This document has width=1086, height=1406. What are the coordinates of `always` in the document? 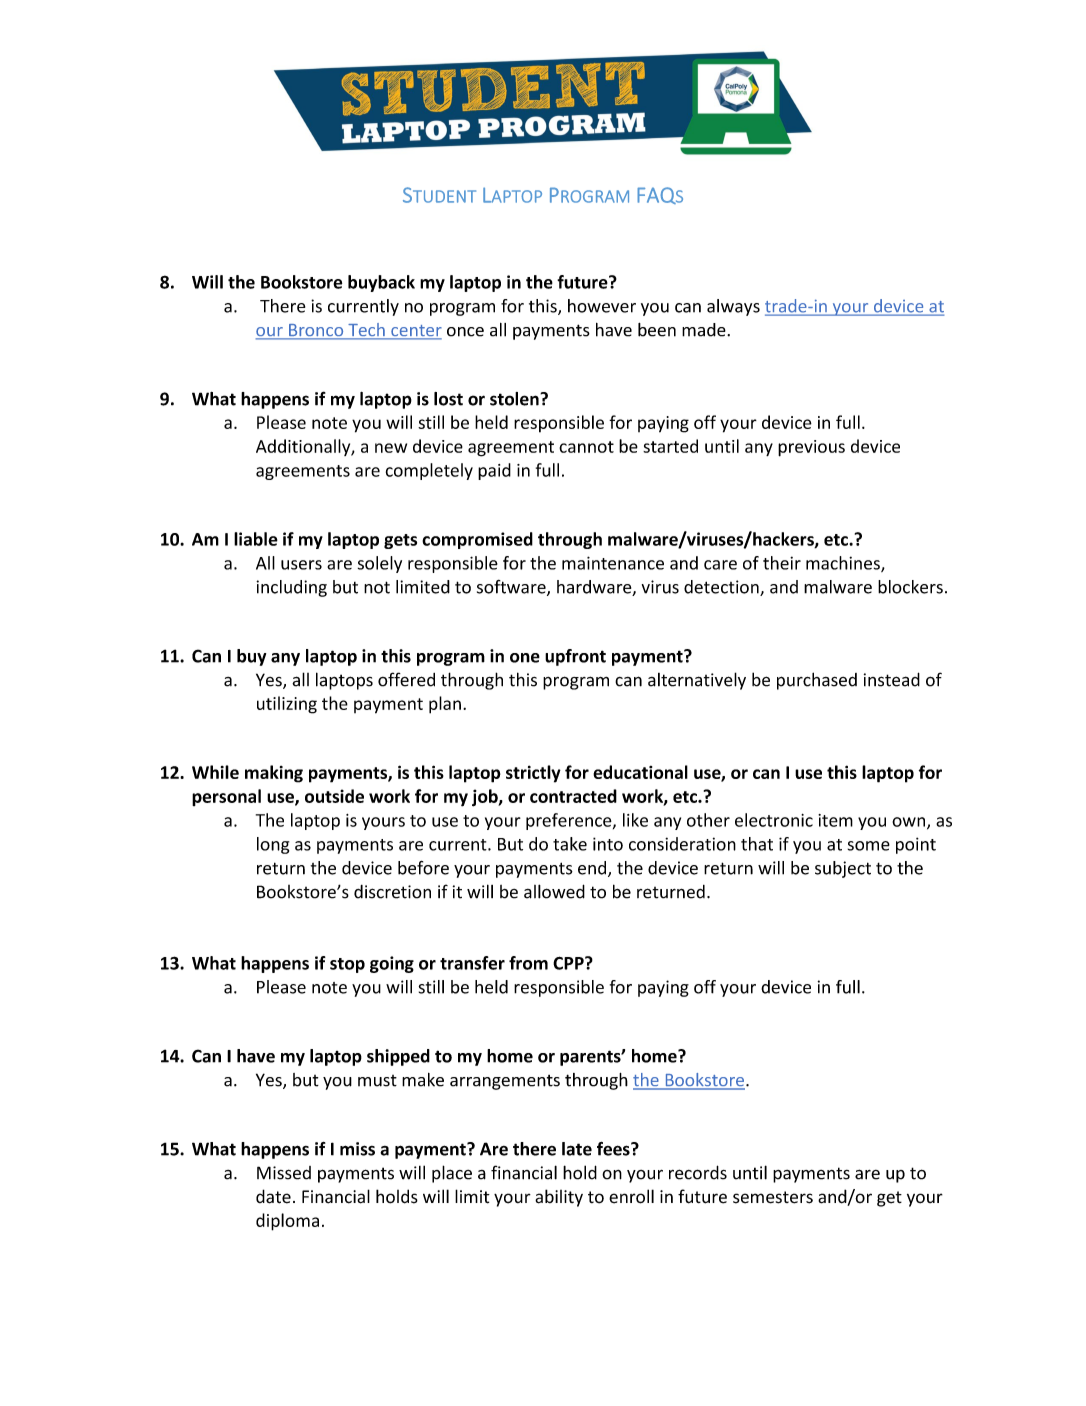 It's located at (733, 307).
